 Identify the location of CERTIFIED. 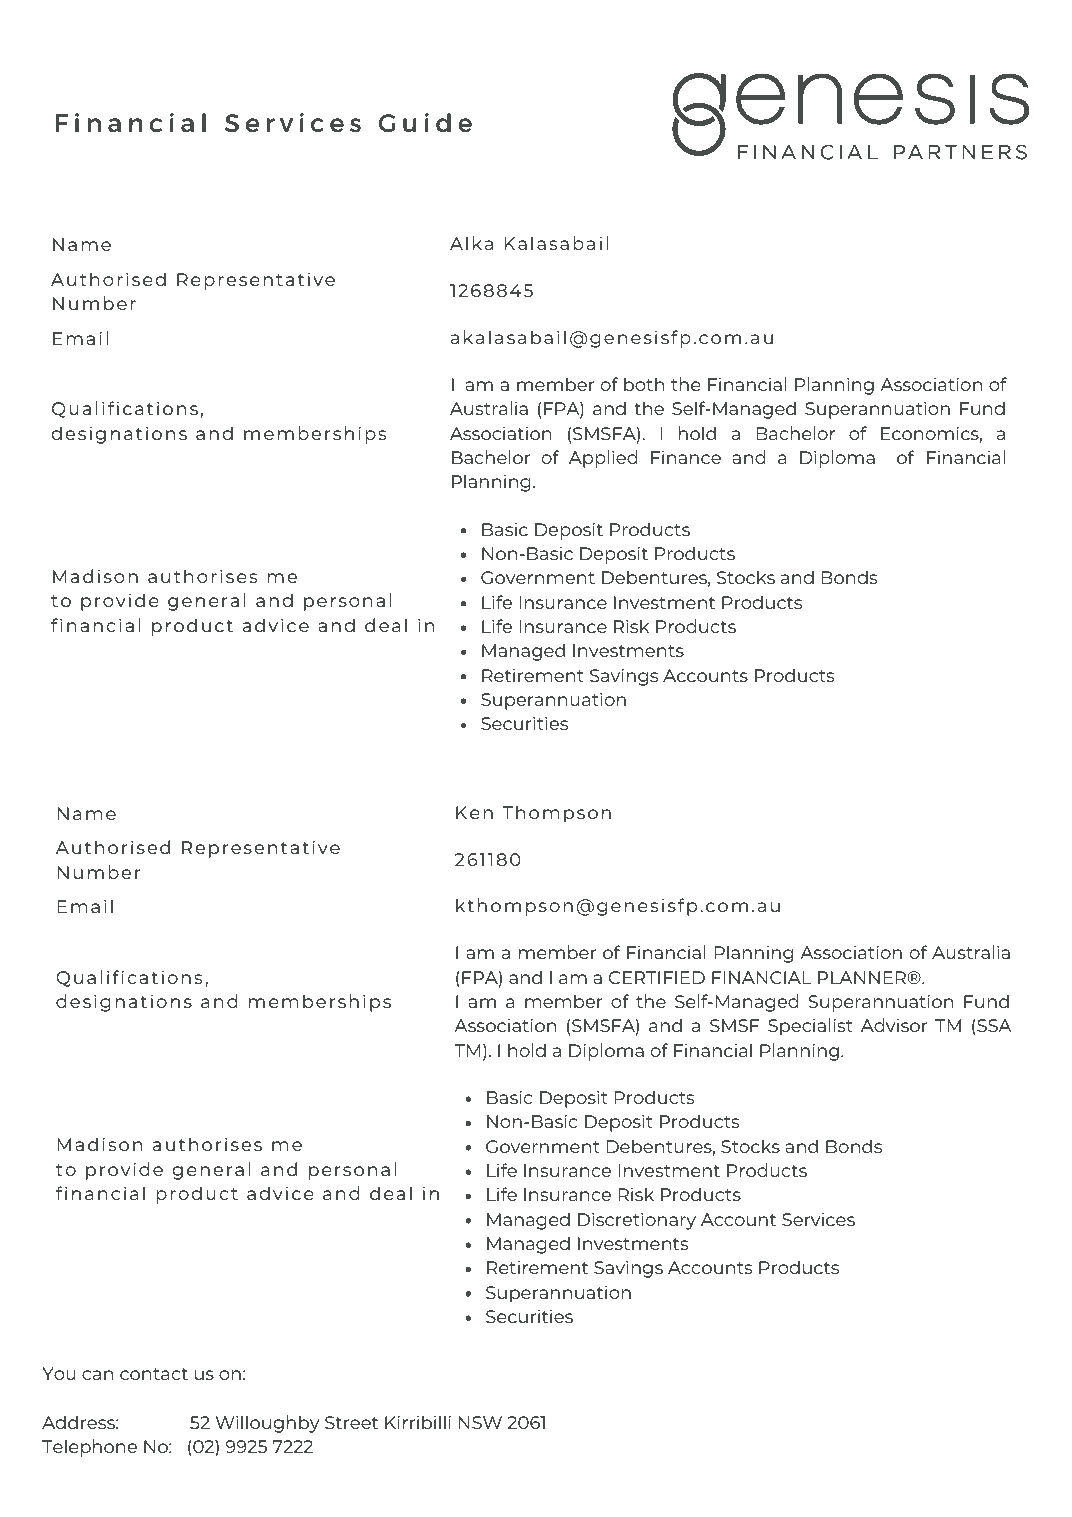
(657, 977).
